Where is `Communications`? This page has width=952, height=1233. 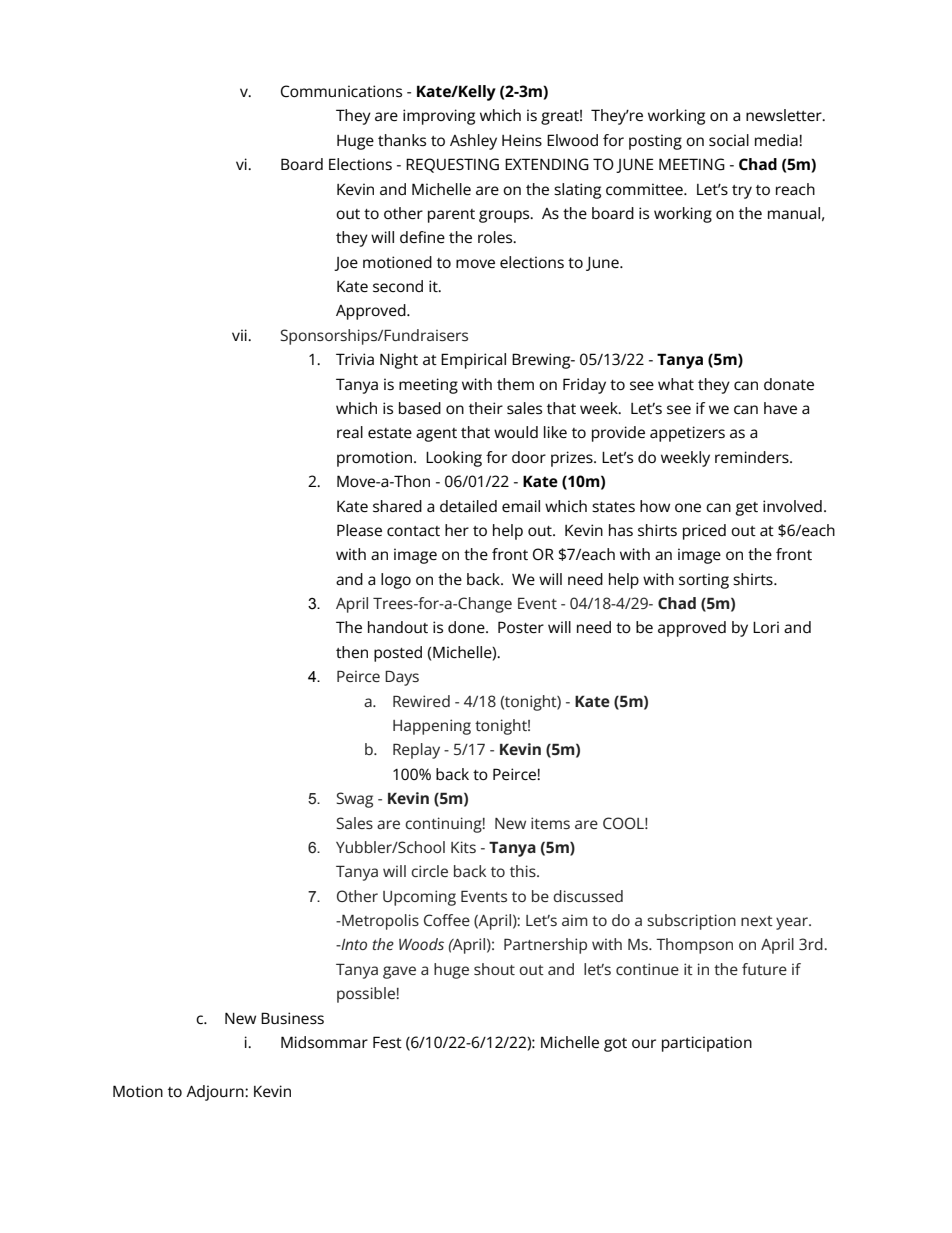 Communications is located at coordinates (341, 91).
